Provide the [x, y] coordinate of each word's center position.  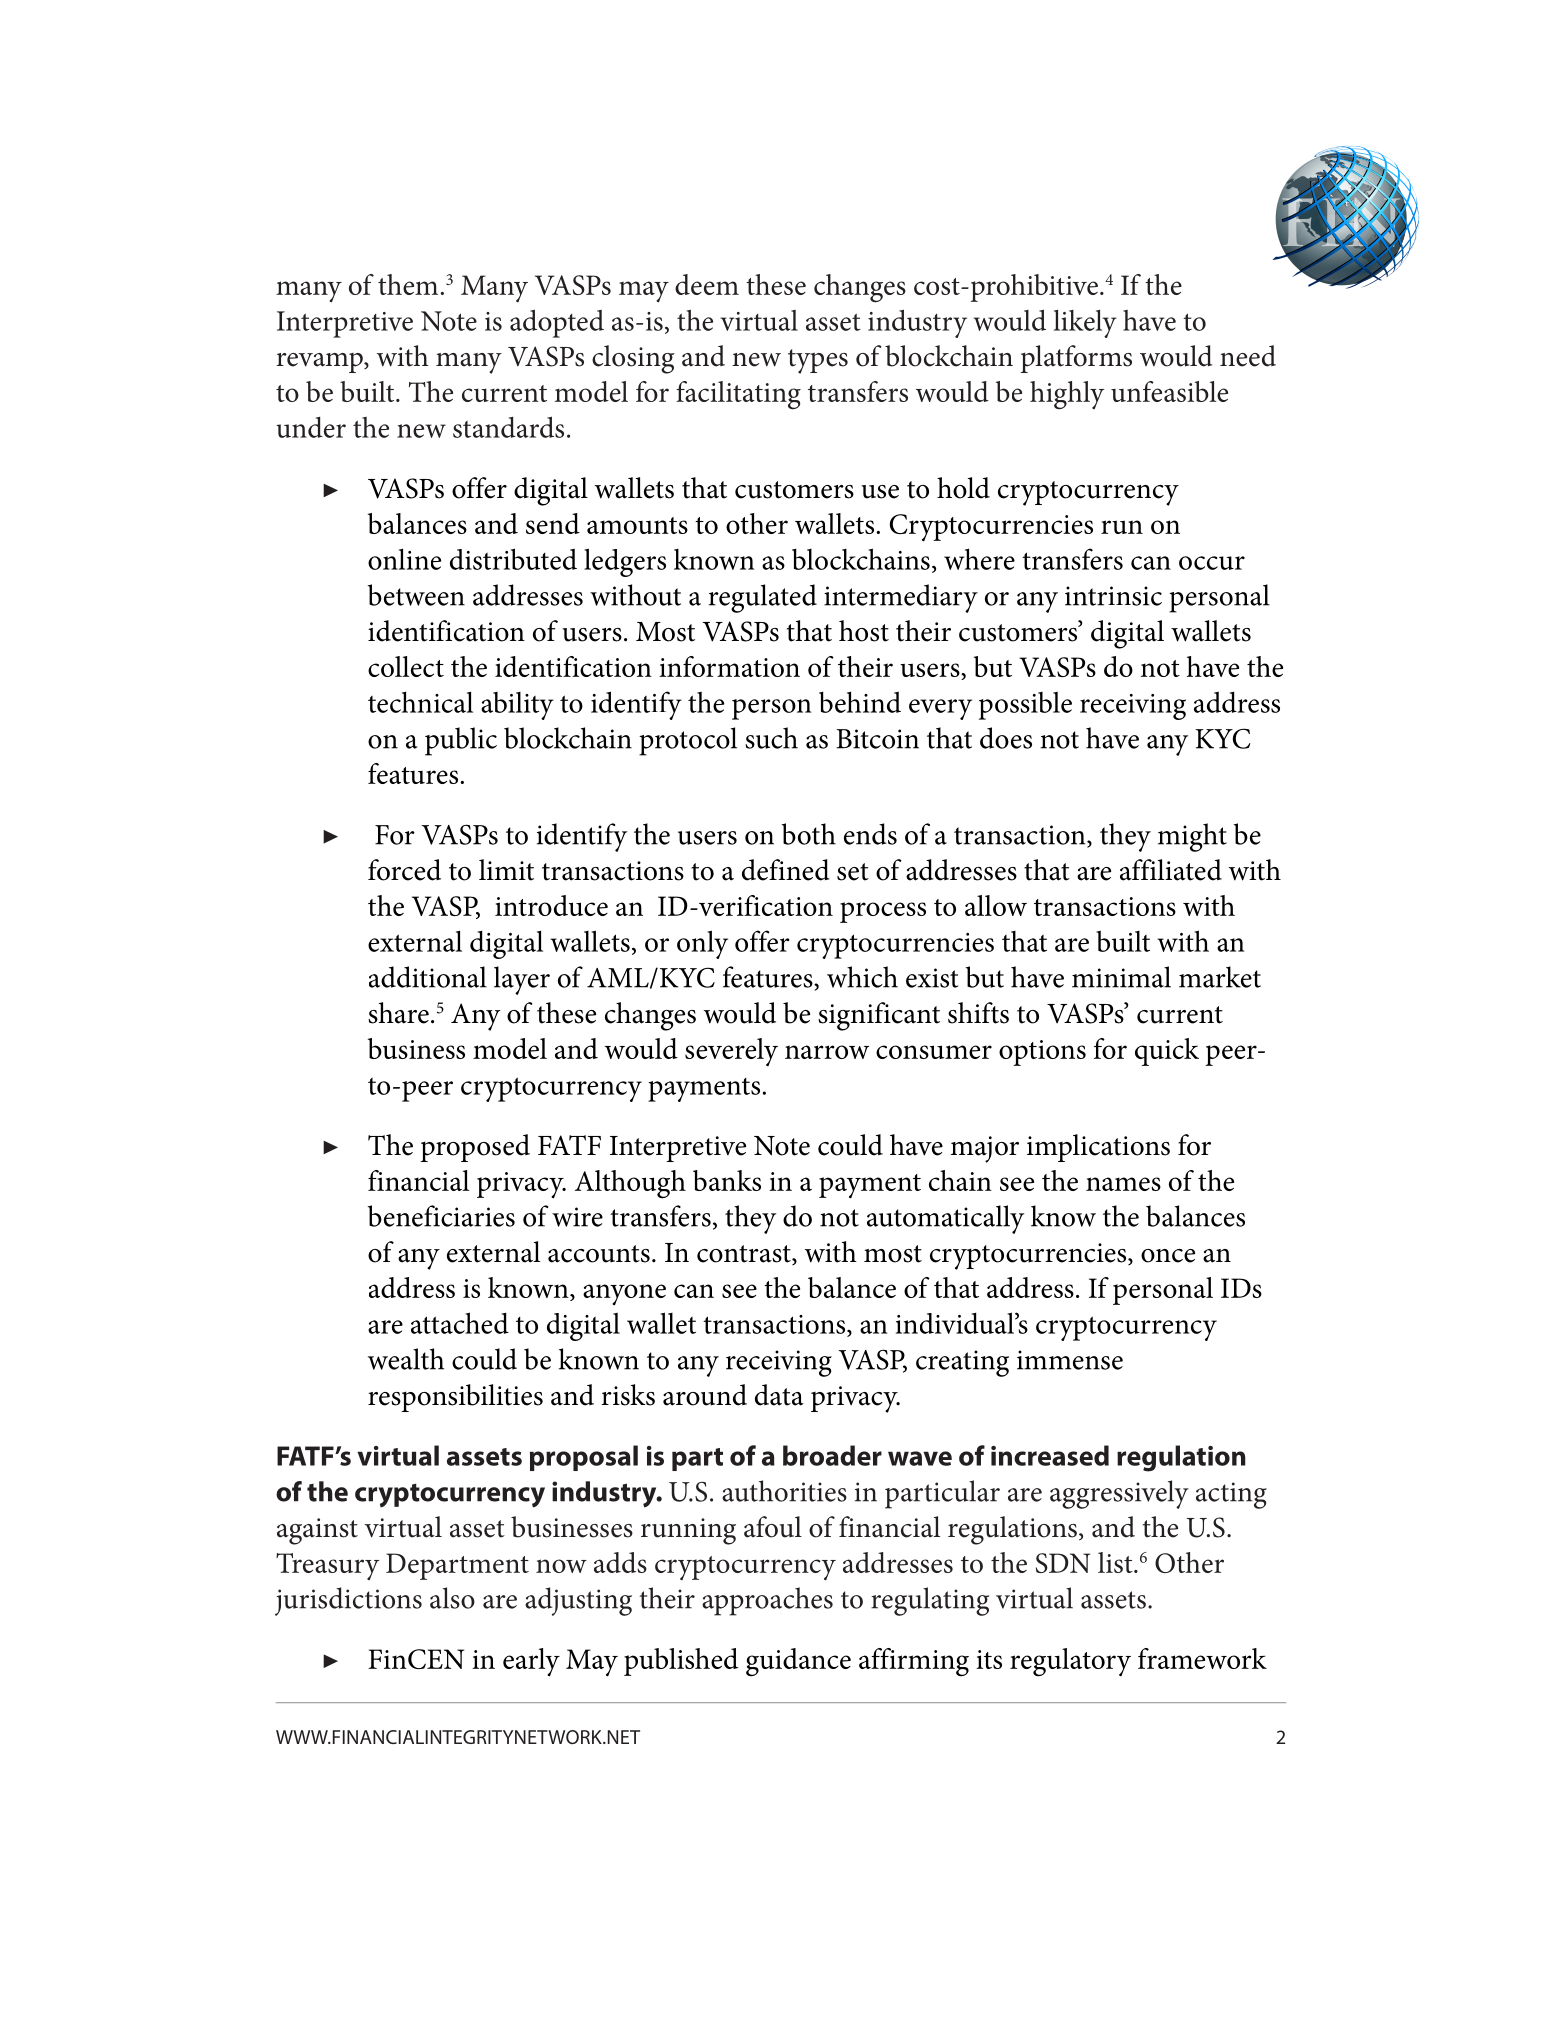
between [416, 595]
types [818, 361]
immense [1070, 1360]
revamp [320, 363]
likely [1085, 324]
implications [1098, 1148]
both [809, 834]
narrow [827, 1052]
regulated [763, 598]
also [452, 1598]
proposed [475, 1148]
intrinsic [1113, 596]
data [779, 1395]
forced [404, 870]
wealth [406, 1359]
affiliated [1171, 870]
